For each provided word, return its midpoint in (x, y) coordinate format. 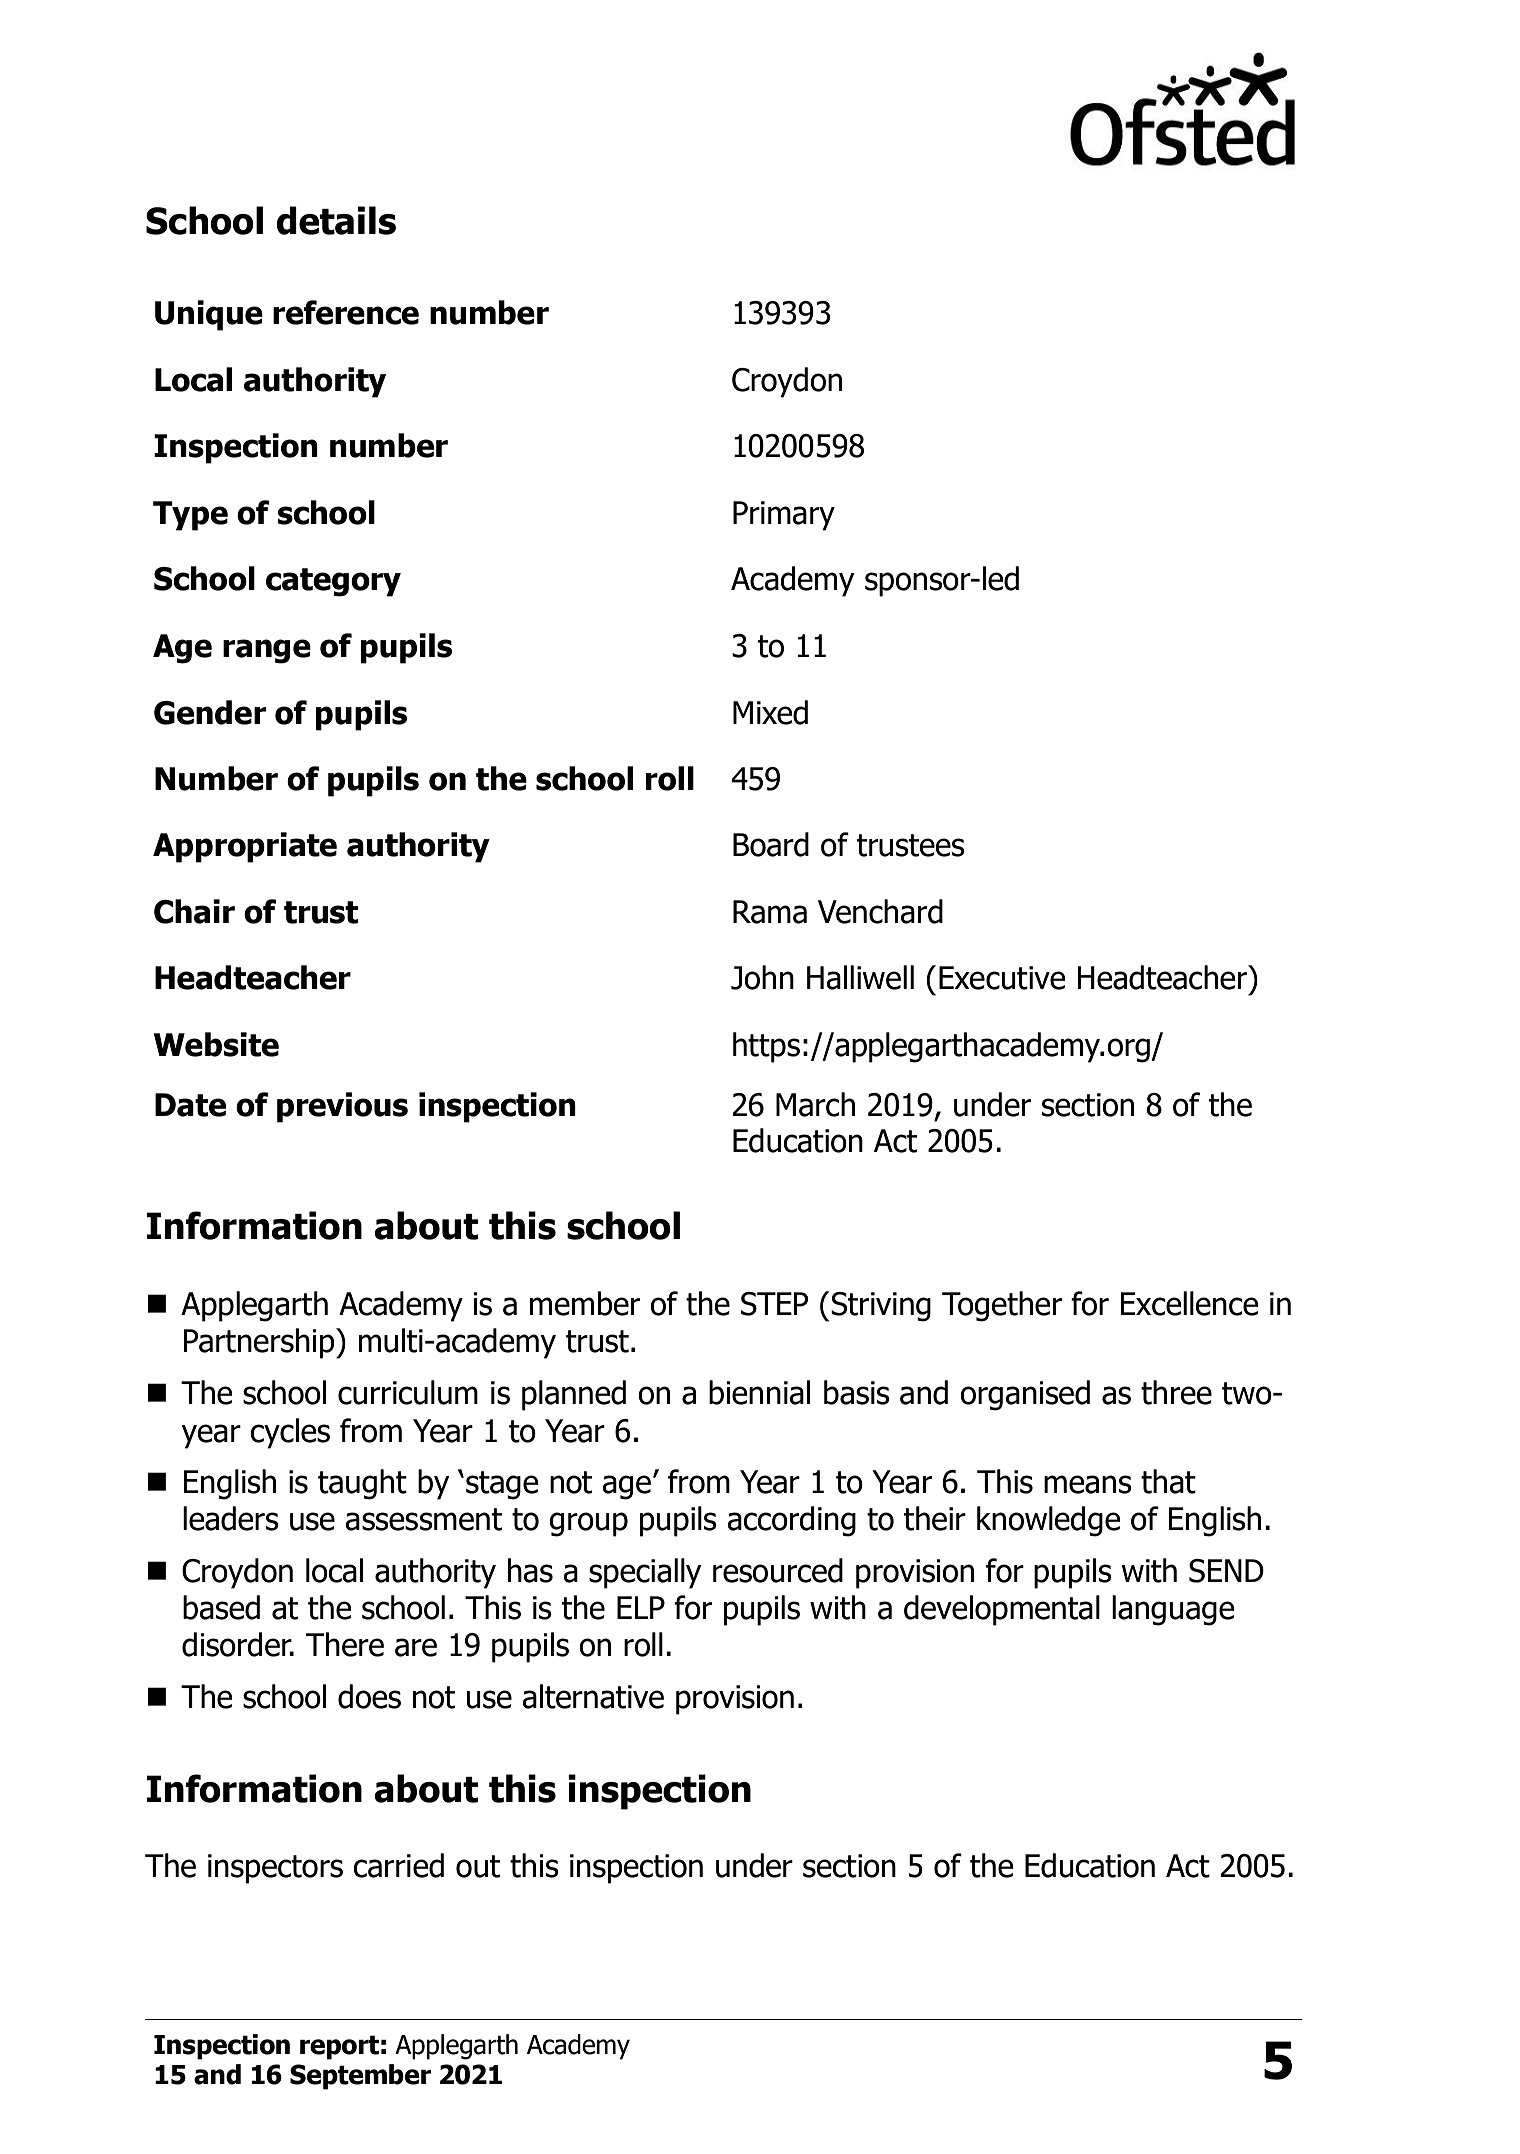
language (1173, 1610)
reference (346, 312)
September (360, 2077)
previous (342, 1107)
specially (645, 1573)
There (345, 1644)
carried (398, 1865)
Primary (784, 516)
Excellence (1189, 1303)
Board (771, 844)
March (815, 1104)
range (267, 651)
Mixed (770, 712)
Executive (1002, 978)
